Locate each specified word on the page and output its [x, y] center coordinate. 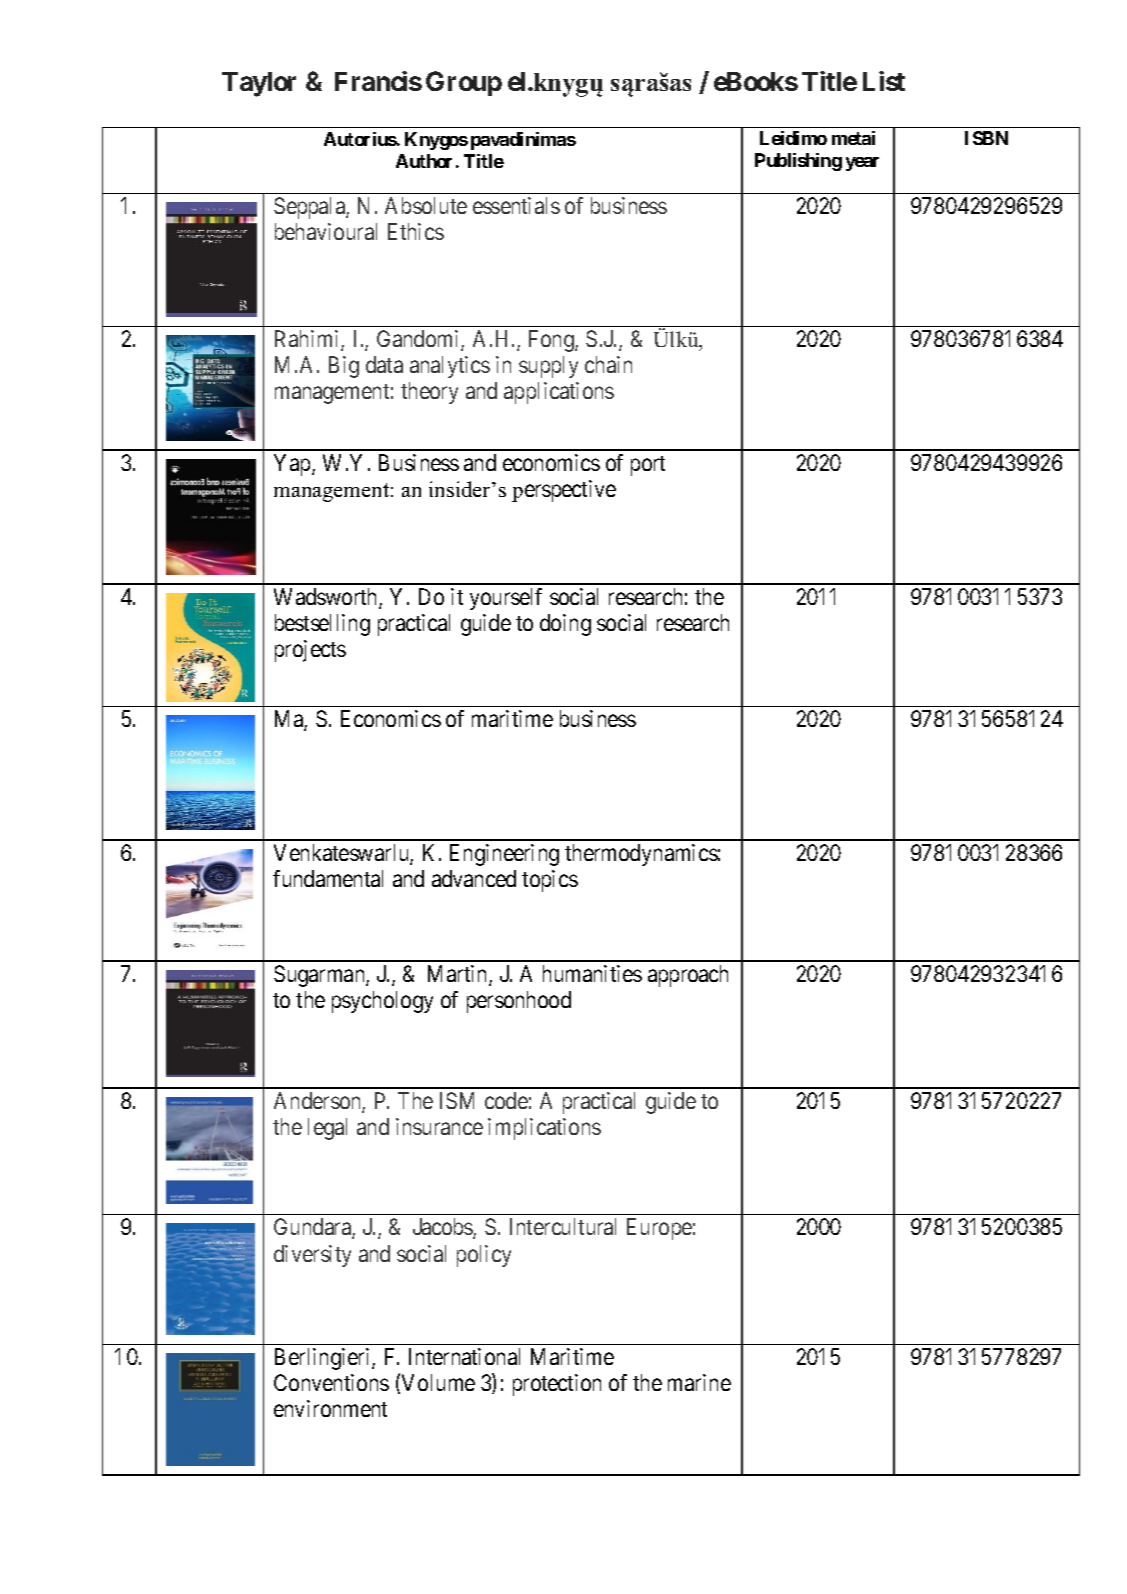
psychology [382, 1002]
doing [565, 625]
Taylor [259, 84]
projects [310, 651]
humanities [592, 973]
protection [557, 1385]
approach [688, 976]
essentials [516, 205]
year [862, 164]
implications [544, 1129]
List [884, 81]
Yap [293, 465]
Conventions [331, 1382]
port [648, 466]
